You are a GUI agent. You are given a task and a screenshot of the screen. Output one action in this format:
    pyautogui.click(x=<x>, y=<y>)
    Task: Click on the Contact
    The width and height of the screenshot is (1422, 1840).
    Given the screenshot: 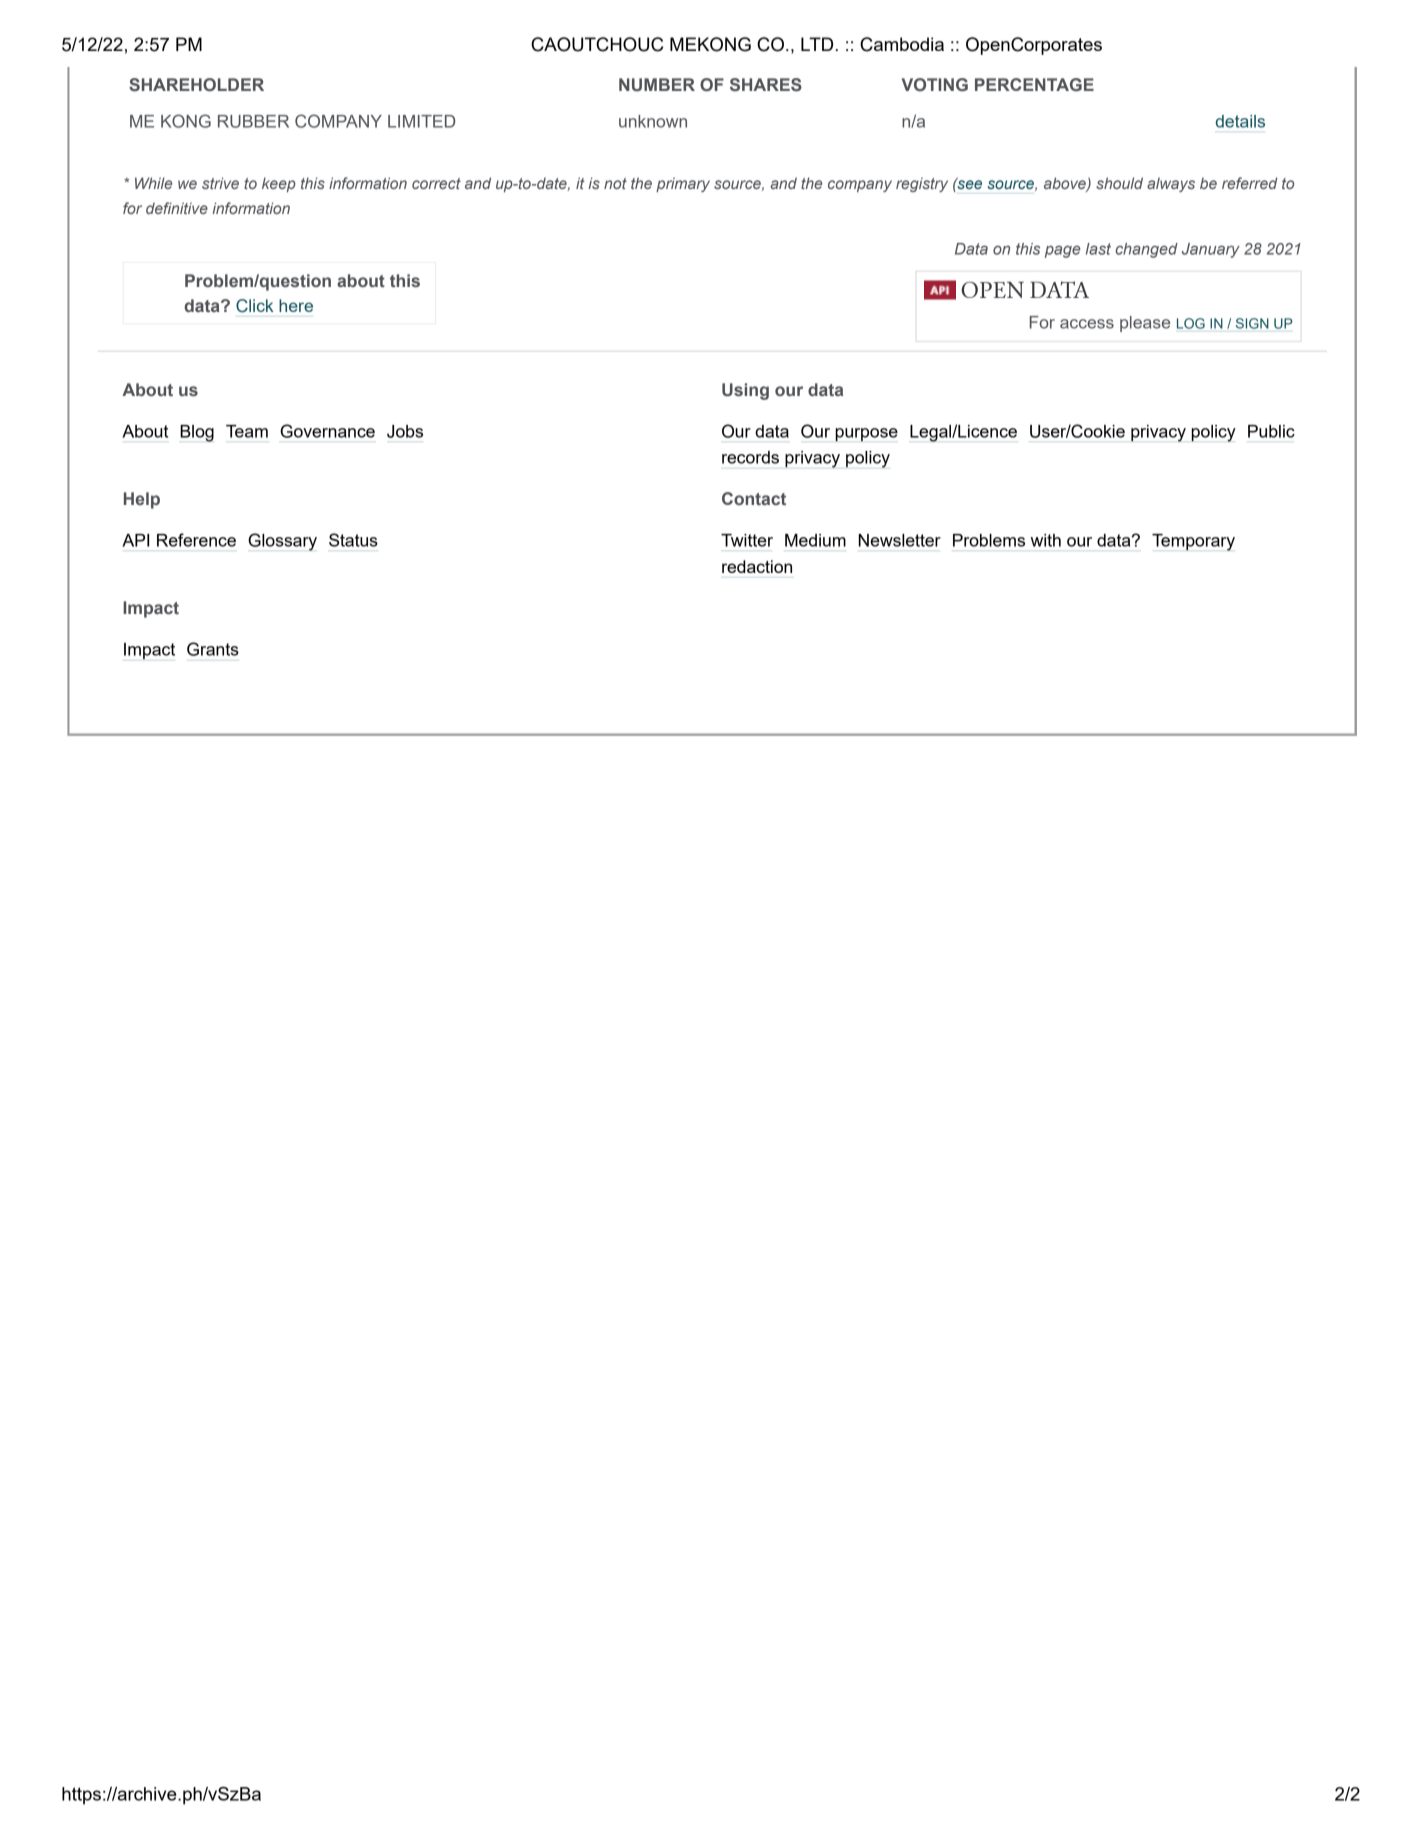 What is the action you would take?
    pyautogui.click(x=754, y=498)
